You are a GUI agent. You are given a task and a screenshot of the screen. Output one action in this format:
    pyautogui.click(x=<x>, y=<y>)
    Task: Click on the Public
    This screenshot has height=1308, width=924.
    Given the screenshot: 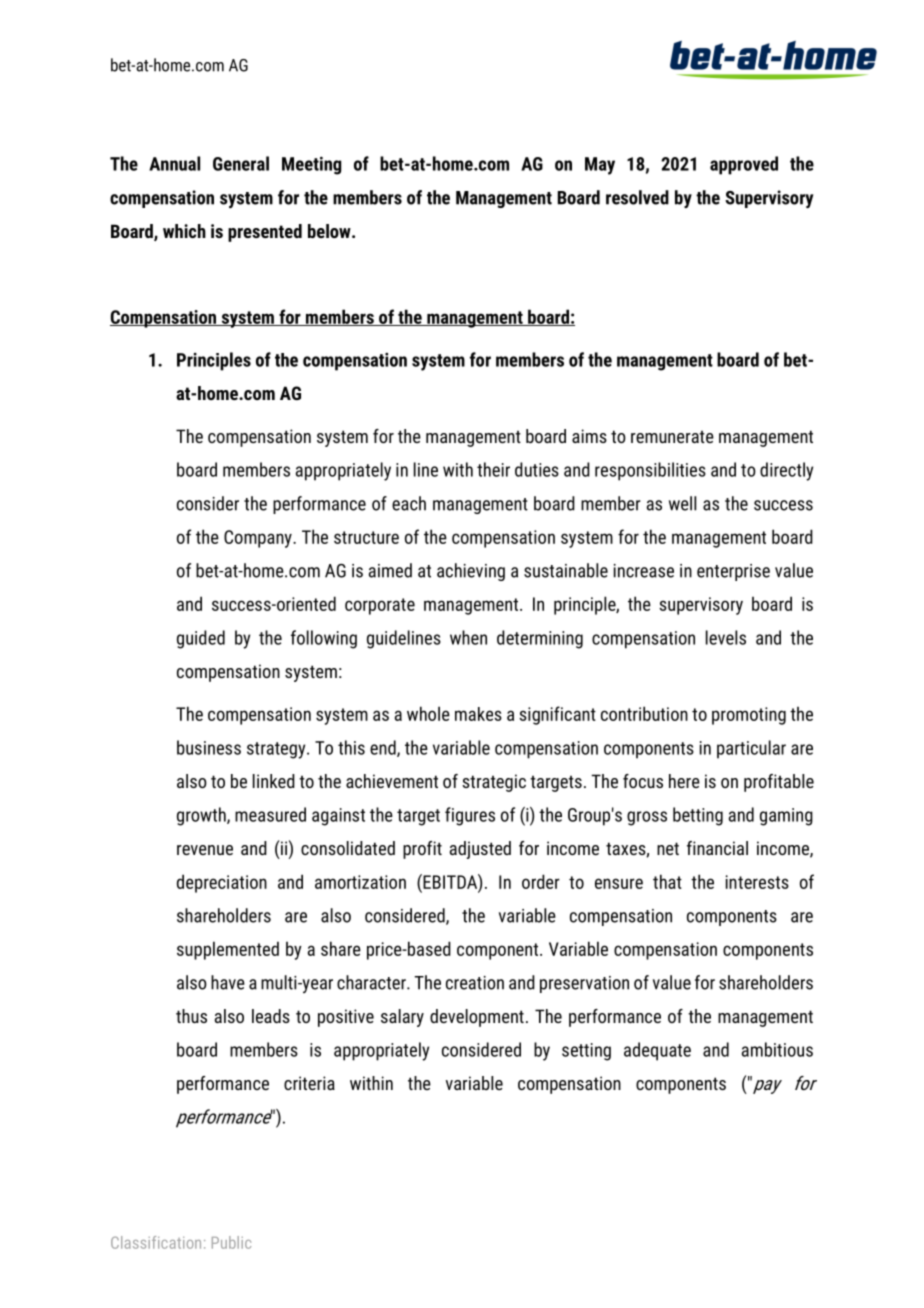 What is the action you would take?
    pyautogui.click(x=231, y=1242)
